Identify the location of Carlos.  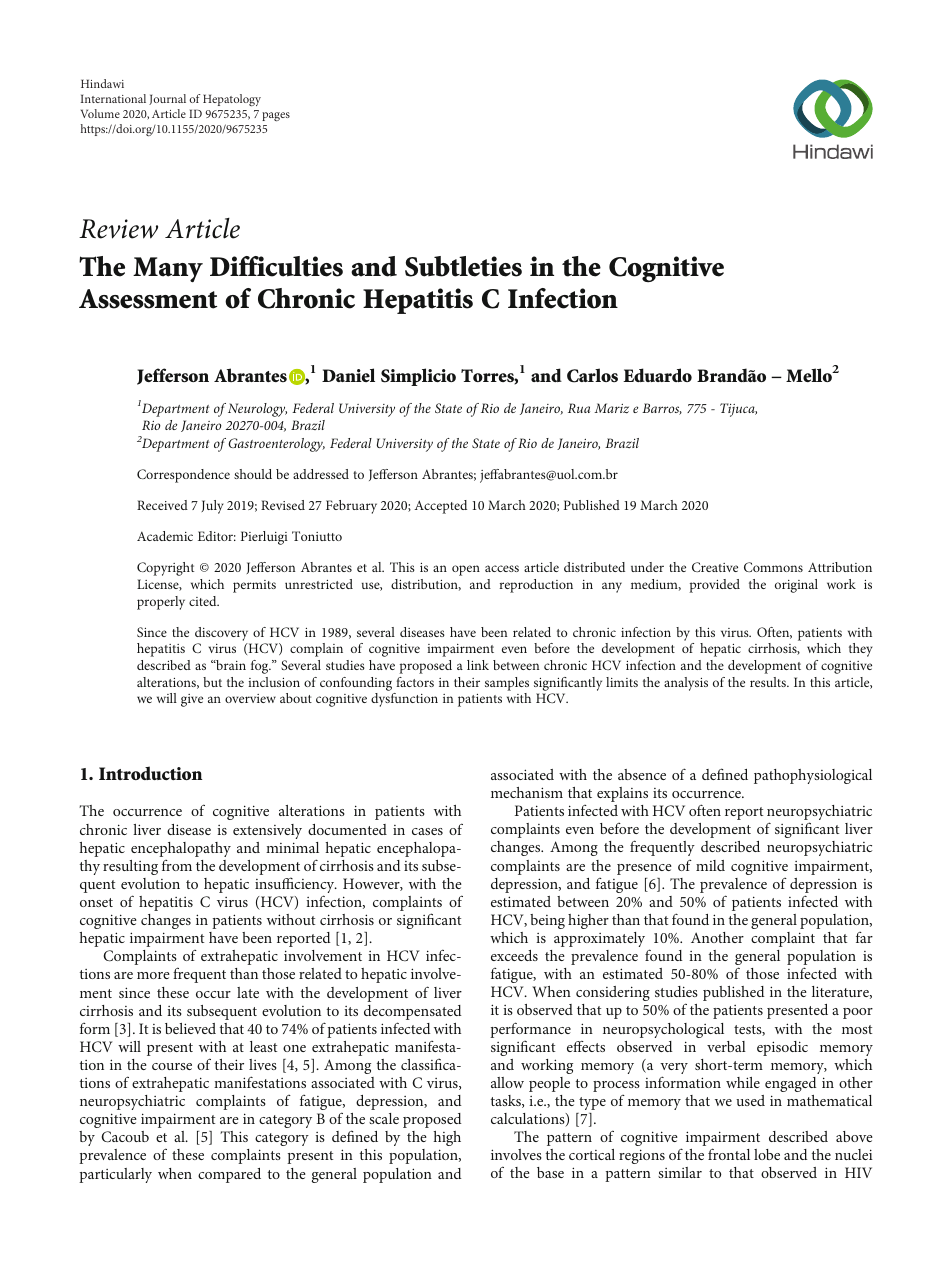
(592, 375).
